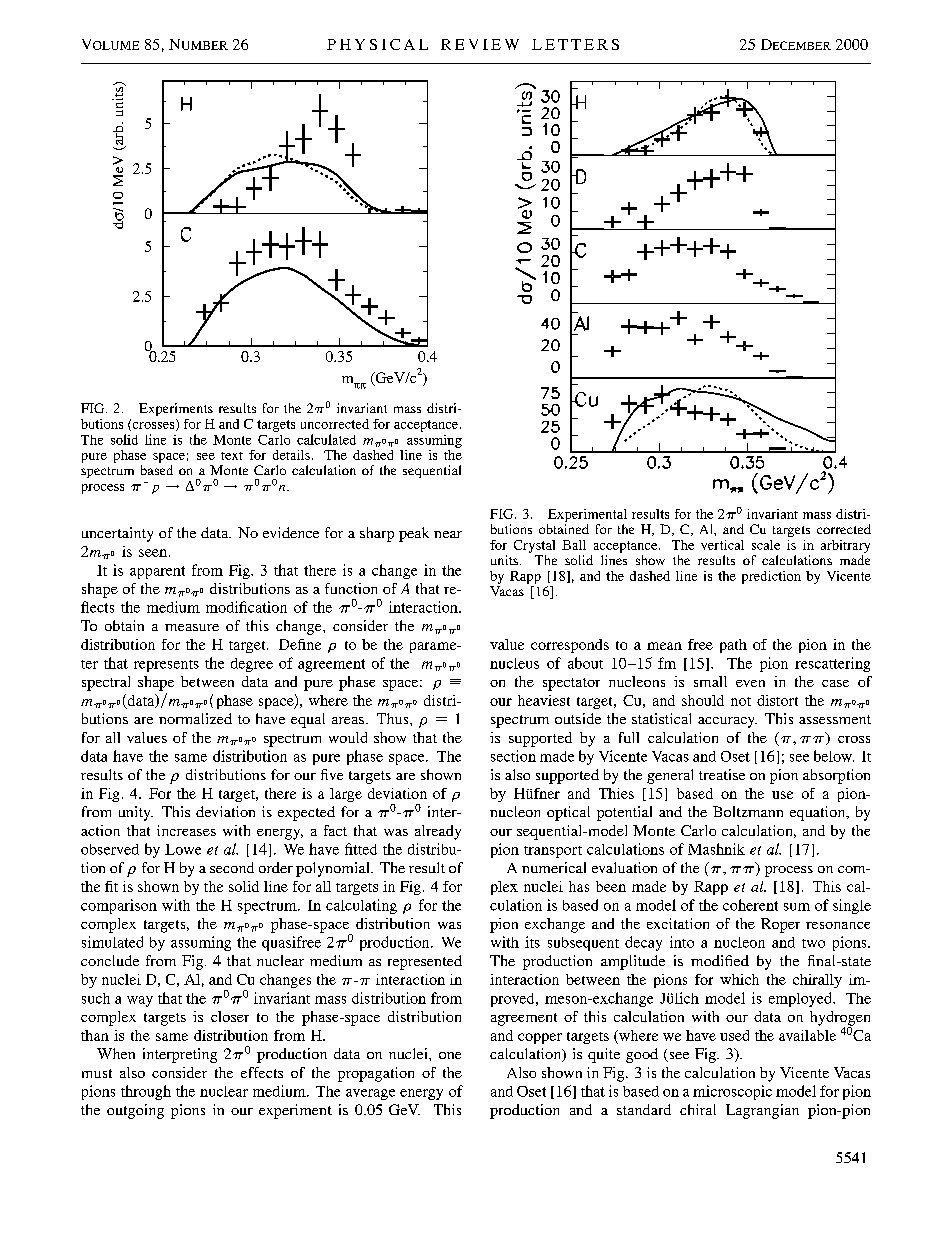 Image resolution: width=952 pixels, height=1233 pixels. I want to click on text, so click(232, 456).
